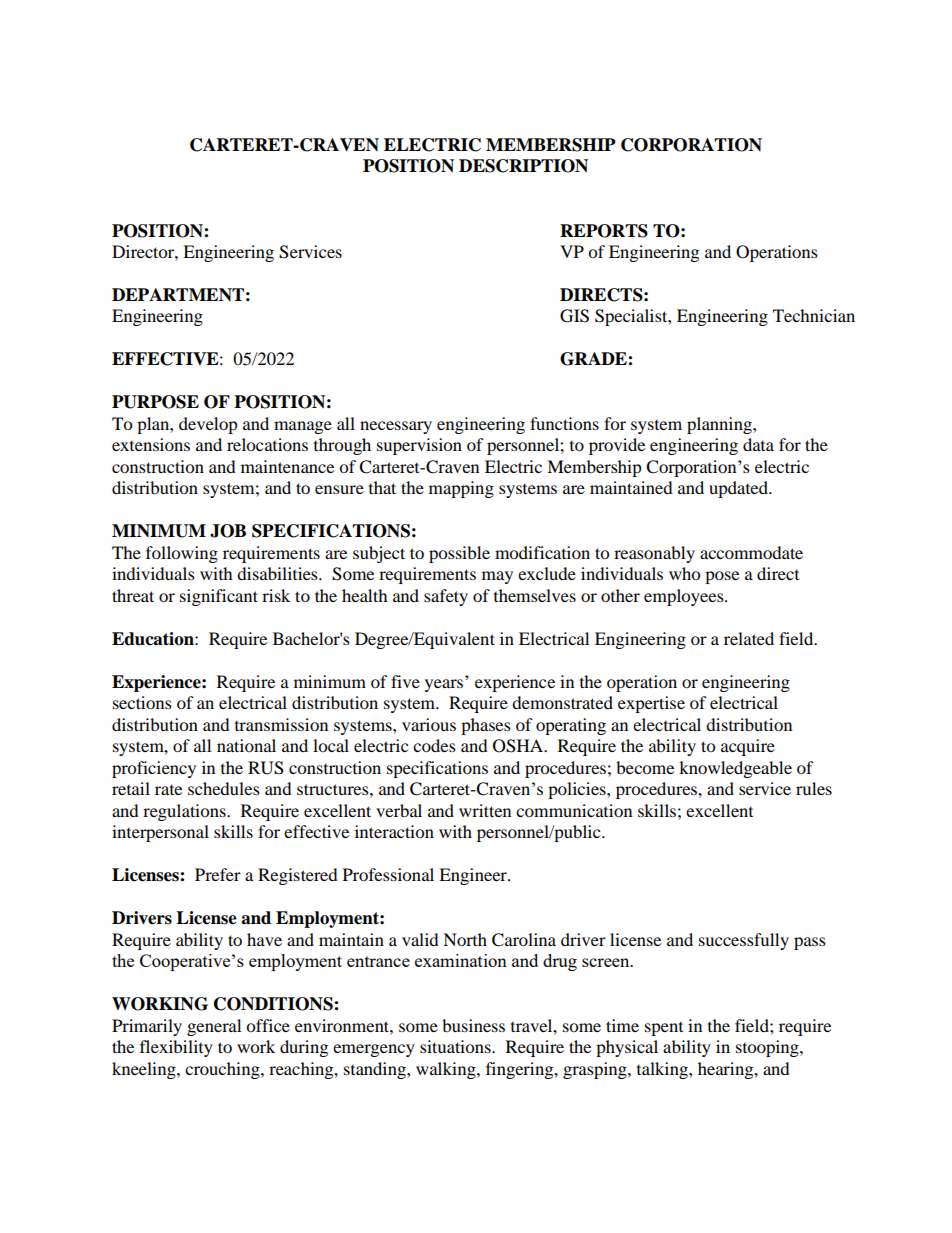 The image size is (952, 1233). I want to click on relocations, so click(267, 444).
